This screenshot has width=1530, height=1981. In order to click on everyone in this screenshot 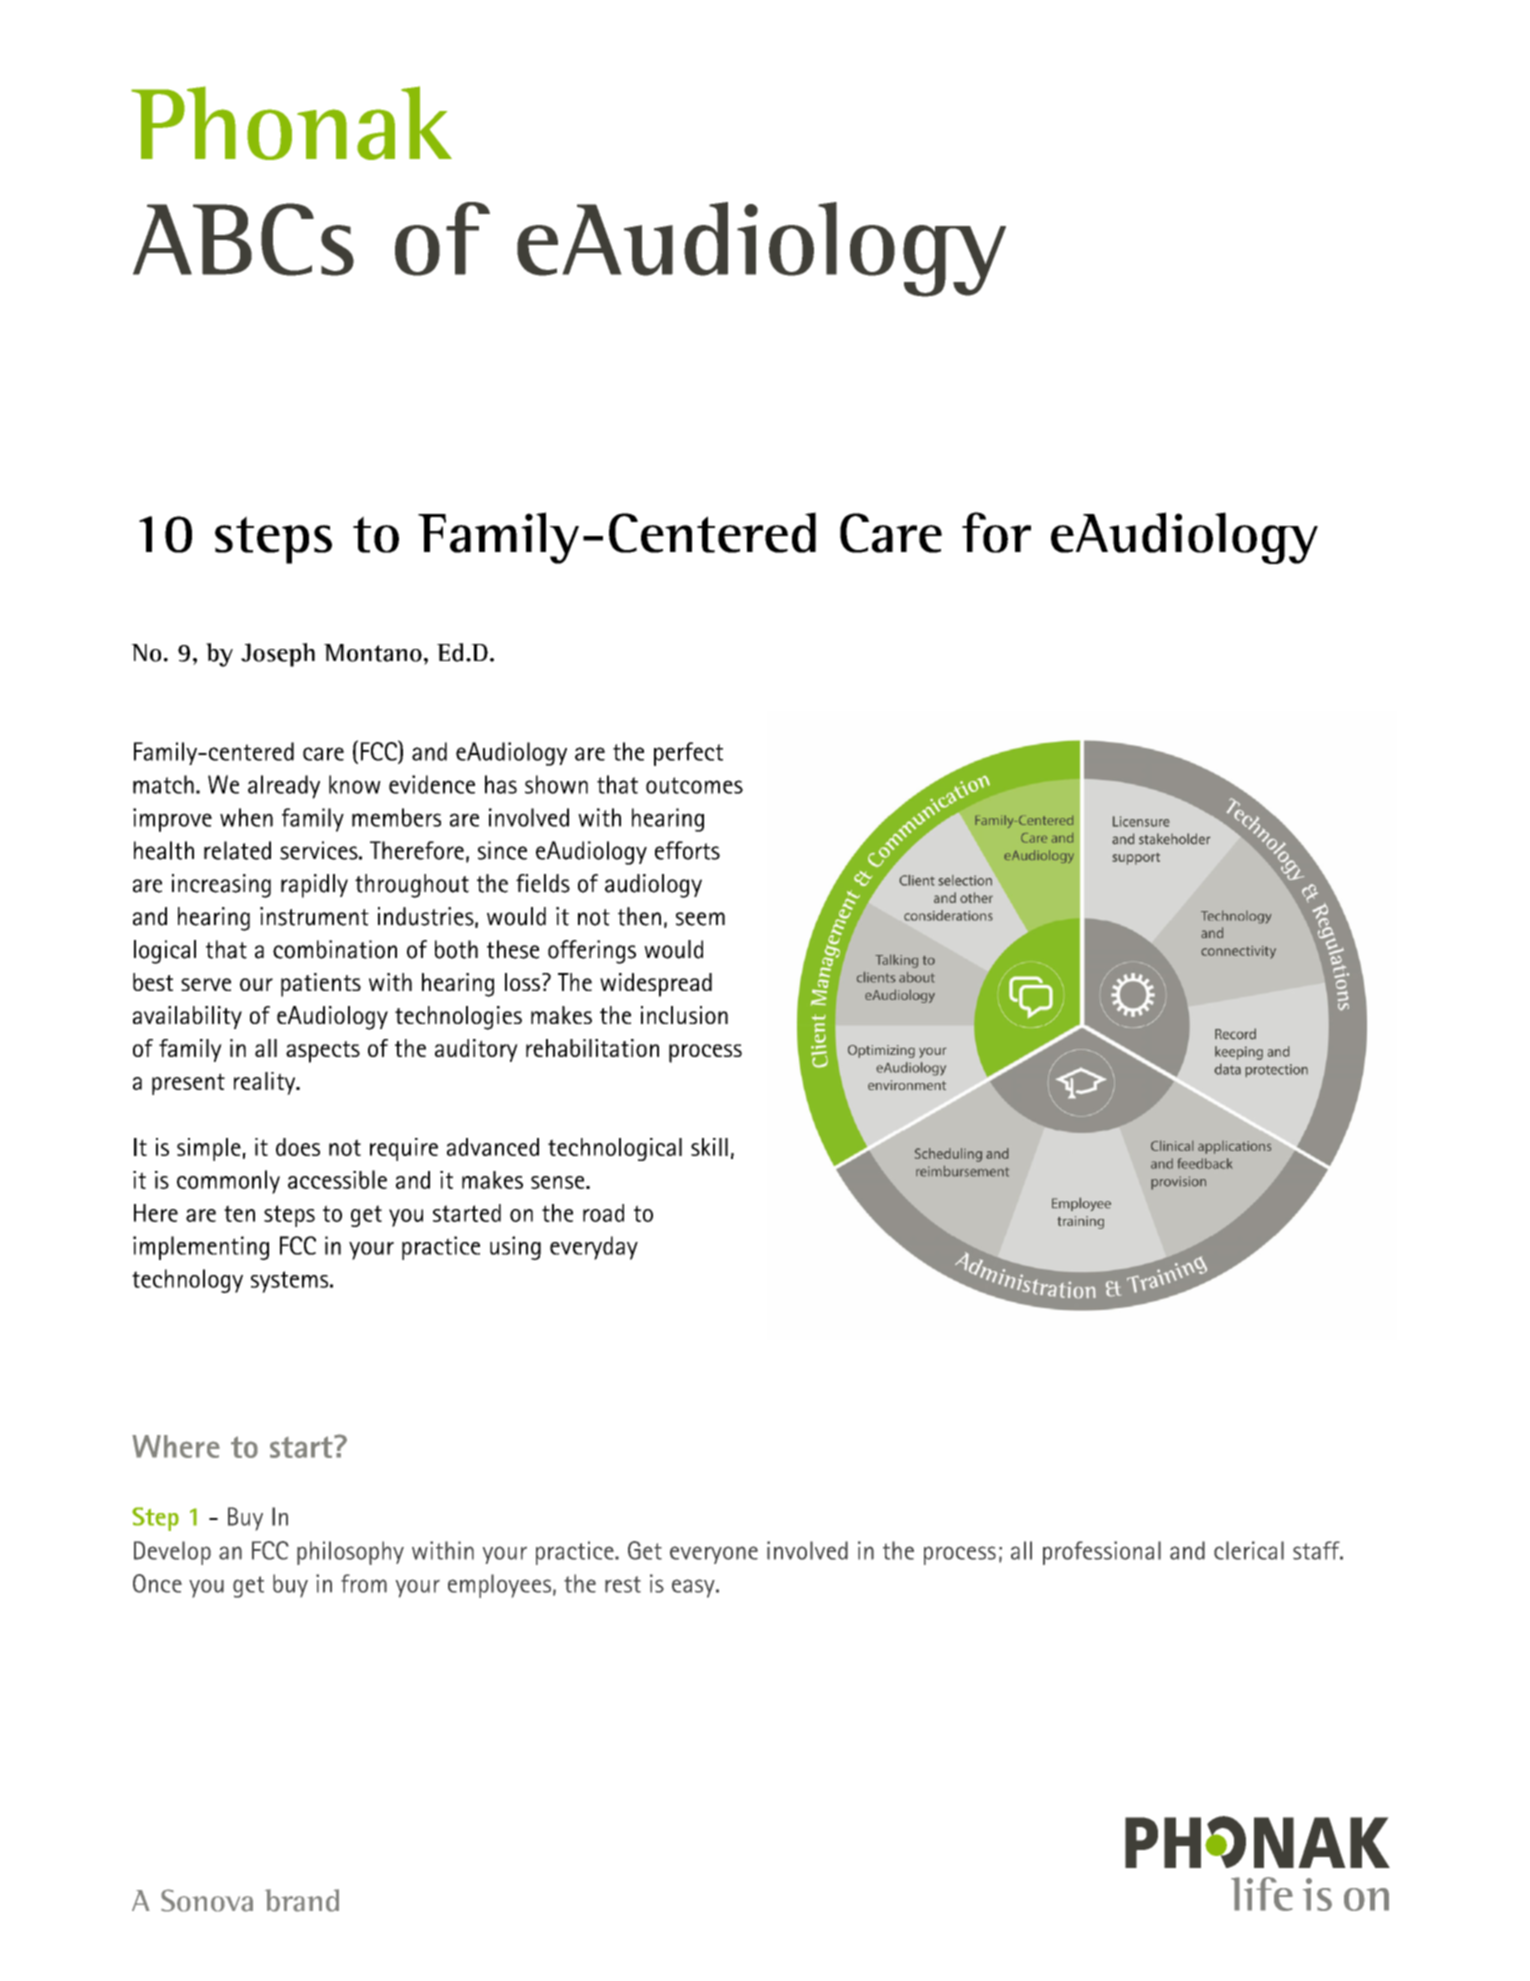, I will do `click(714, 1555)`.
